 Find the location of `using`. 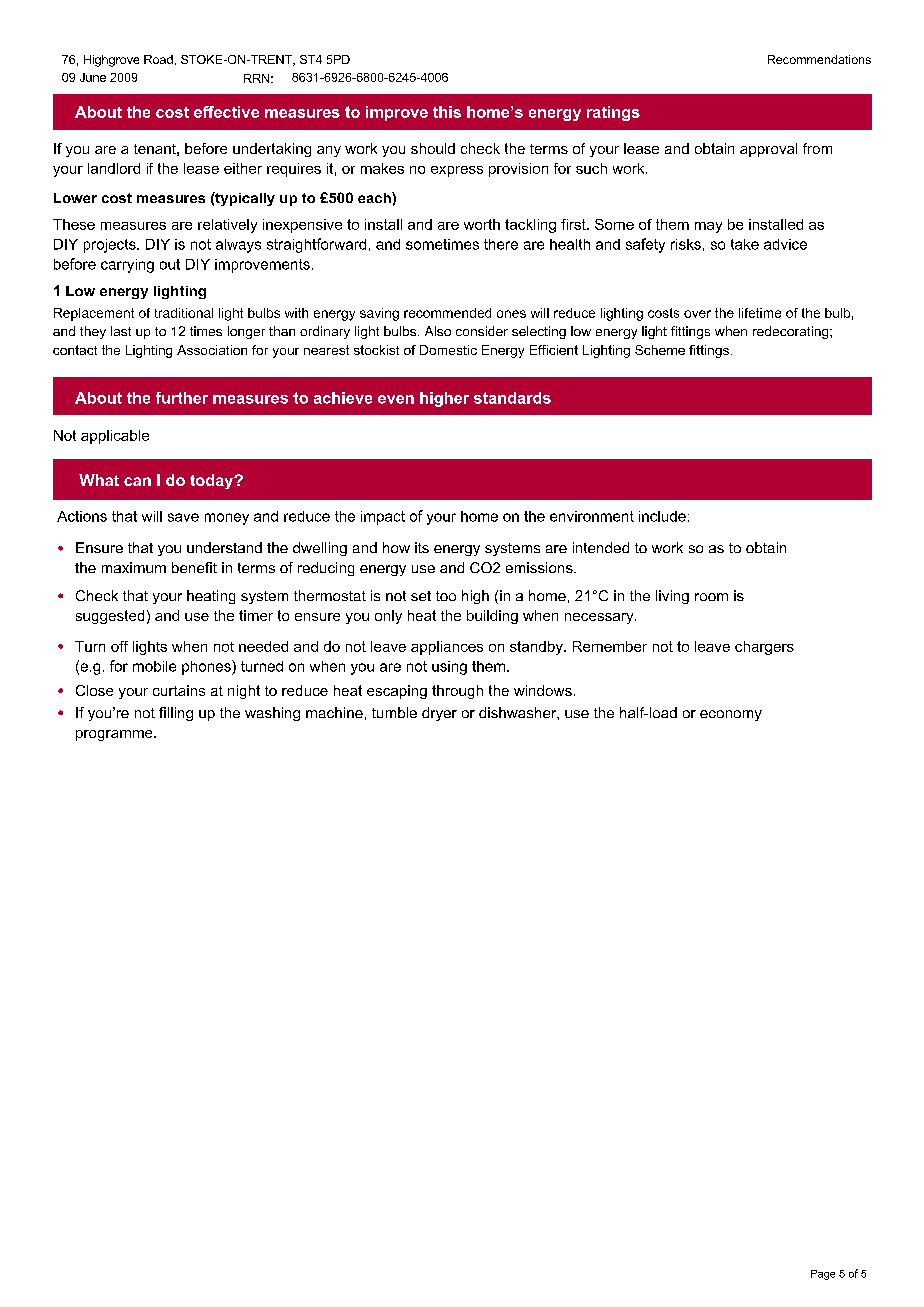

using is located at coordinates (449, 668).
